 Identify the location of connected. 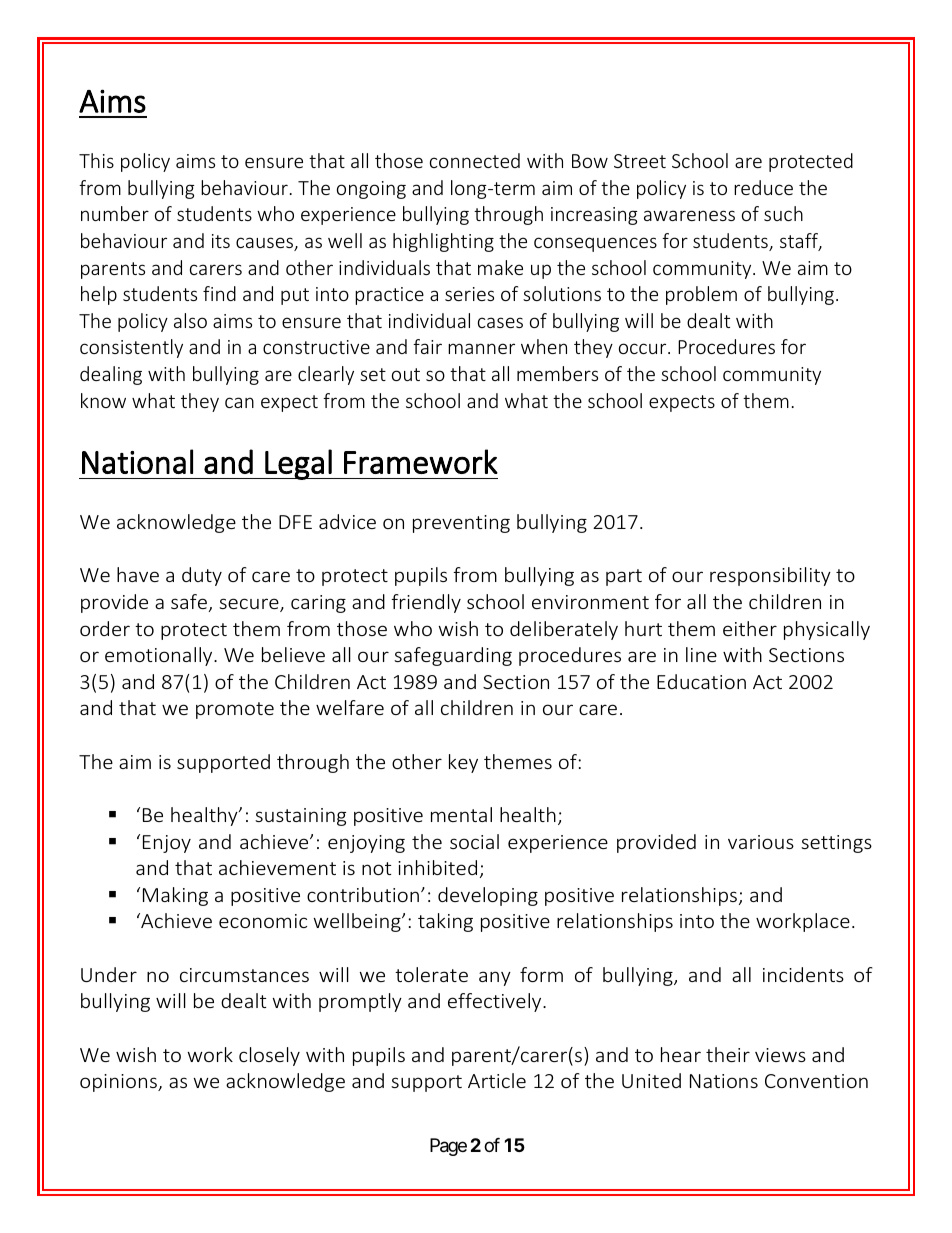
(475, 160).
